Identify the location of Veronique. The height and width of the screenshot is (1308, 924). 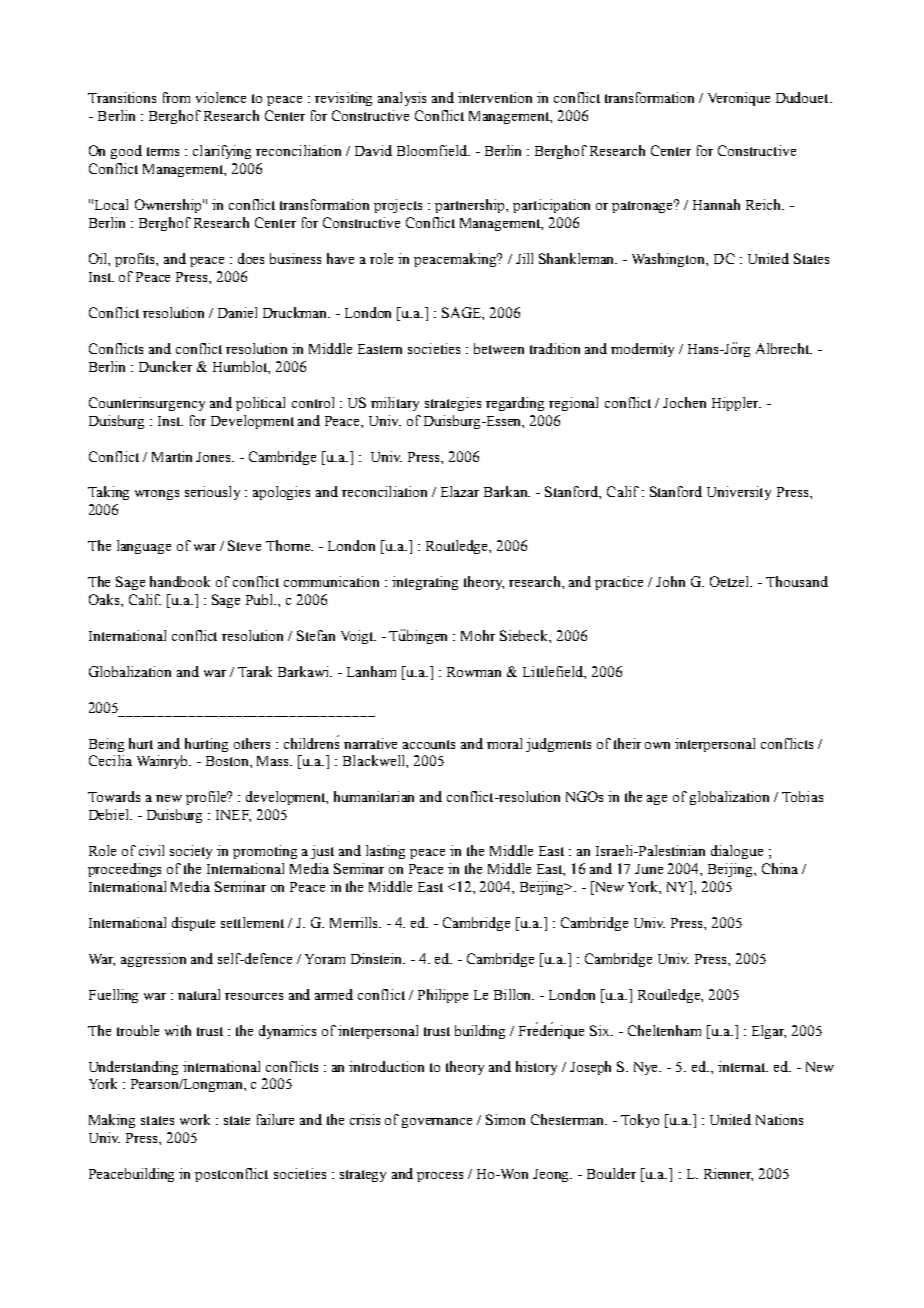
(739, 99).
